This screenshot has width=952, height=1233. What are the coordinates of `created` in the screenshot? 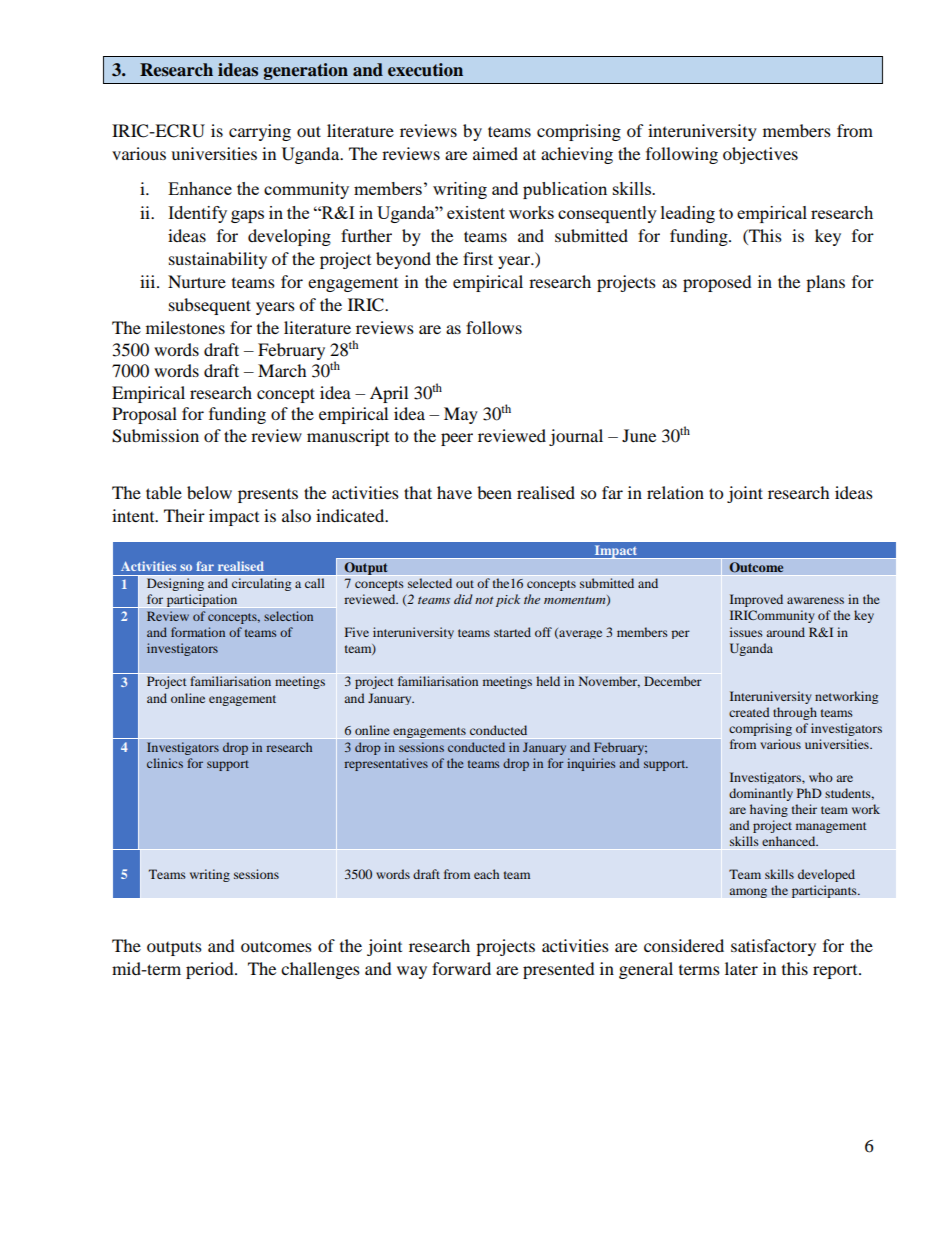 It's located at (749, 712).
